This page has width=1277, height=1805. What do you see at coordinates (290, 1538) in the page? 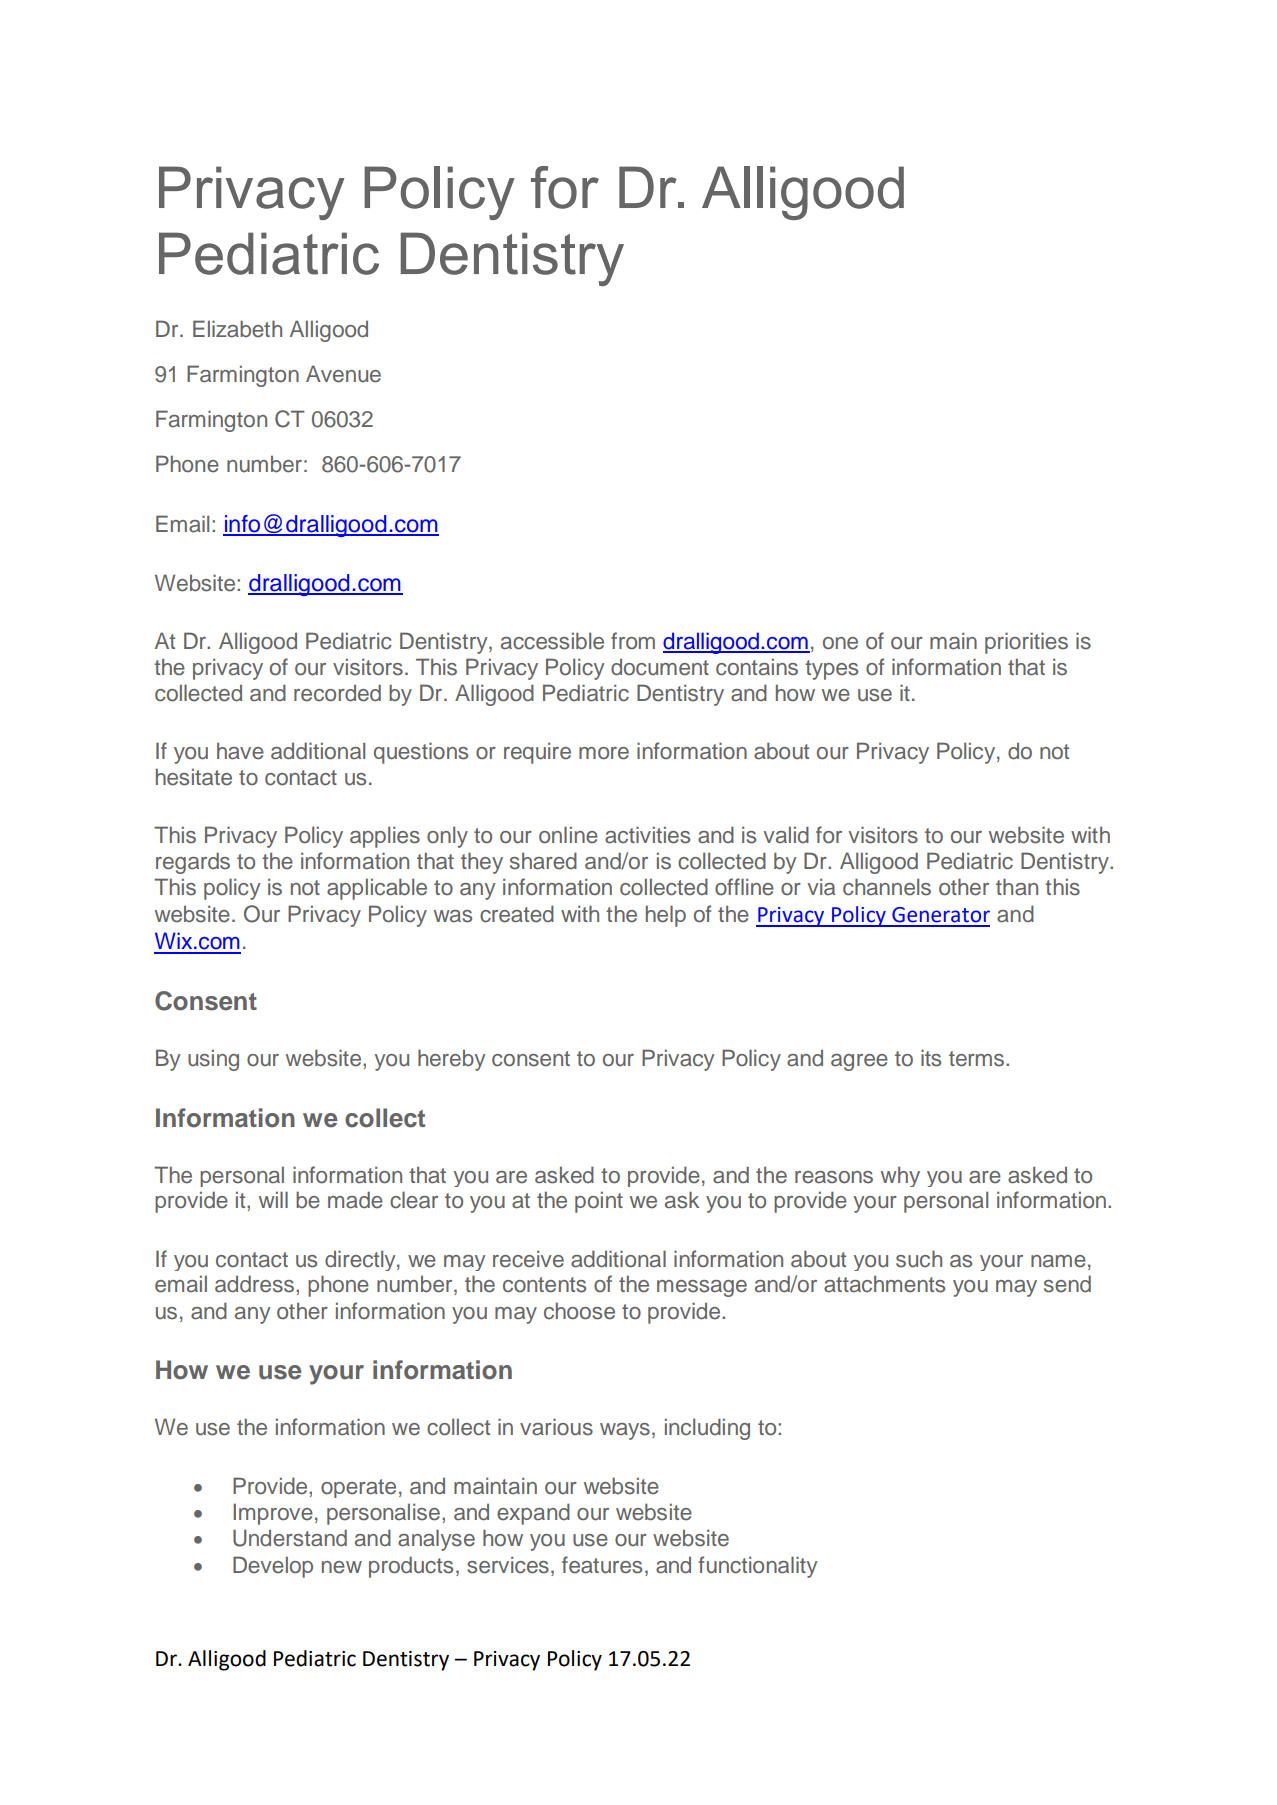
I see `Understand` at bounding box center [290, 1538].
